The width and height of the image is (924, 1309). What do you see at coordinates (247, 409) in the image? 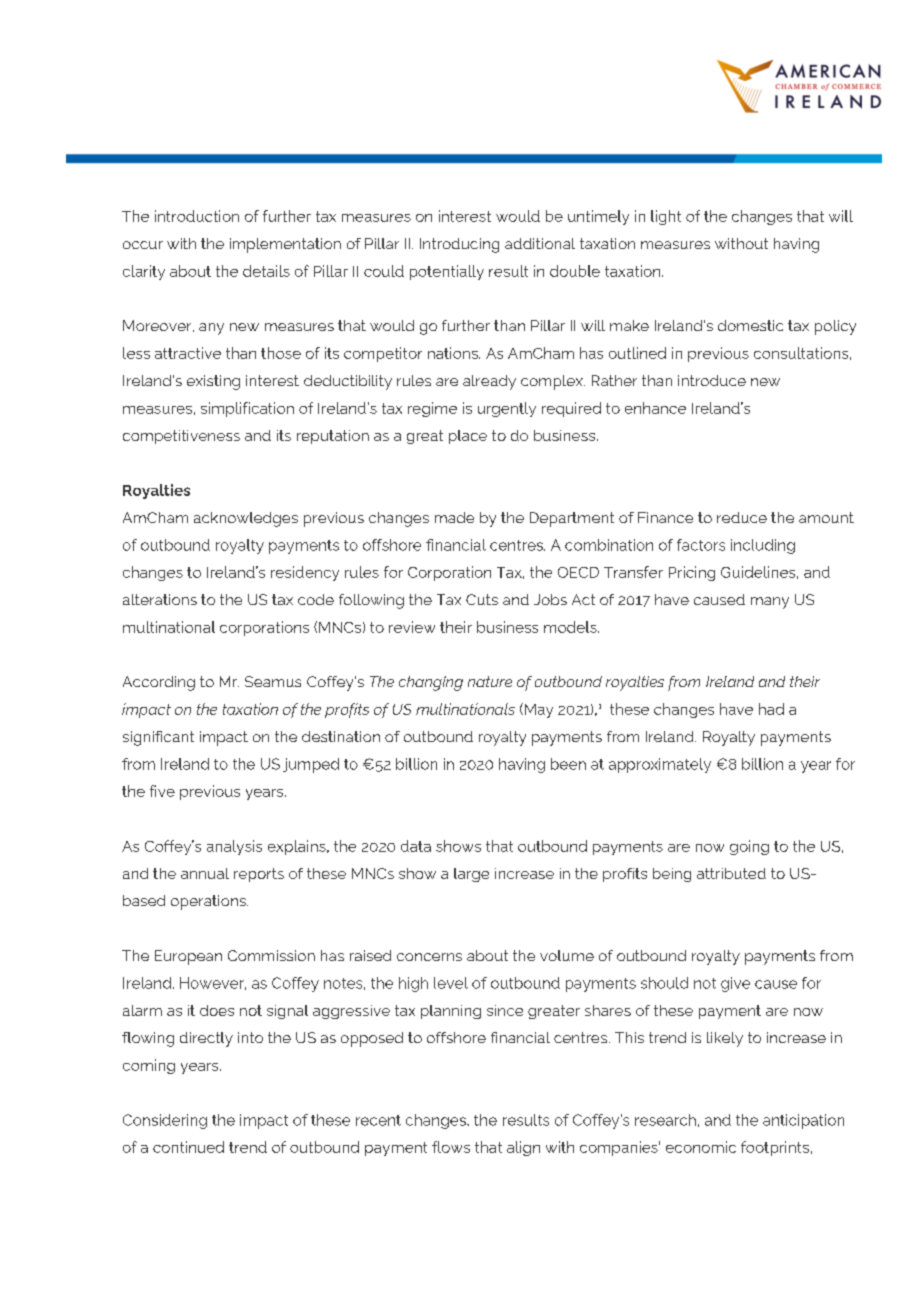
I see `simplification` at bounding box center [247, 409].
